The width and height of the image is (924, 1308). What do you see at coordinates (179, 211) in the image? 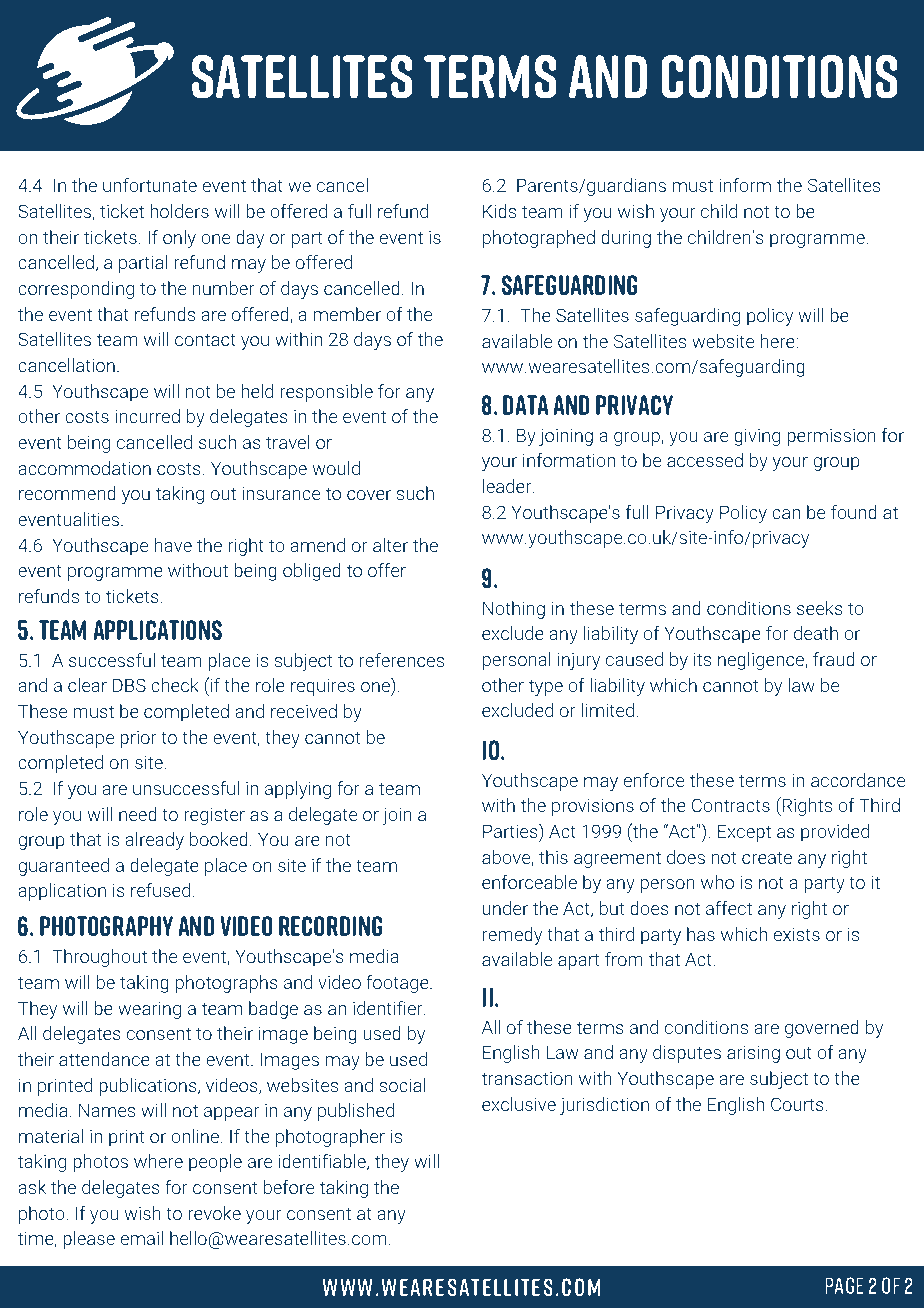
I see `holders` at bounding box center [179, 211].
